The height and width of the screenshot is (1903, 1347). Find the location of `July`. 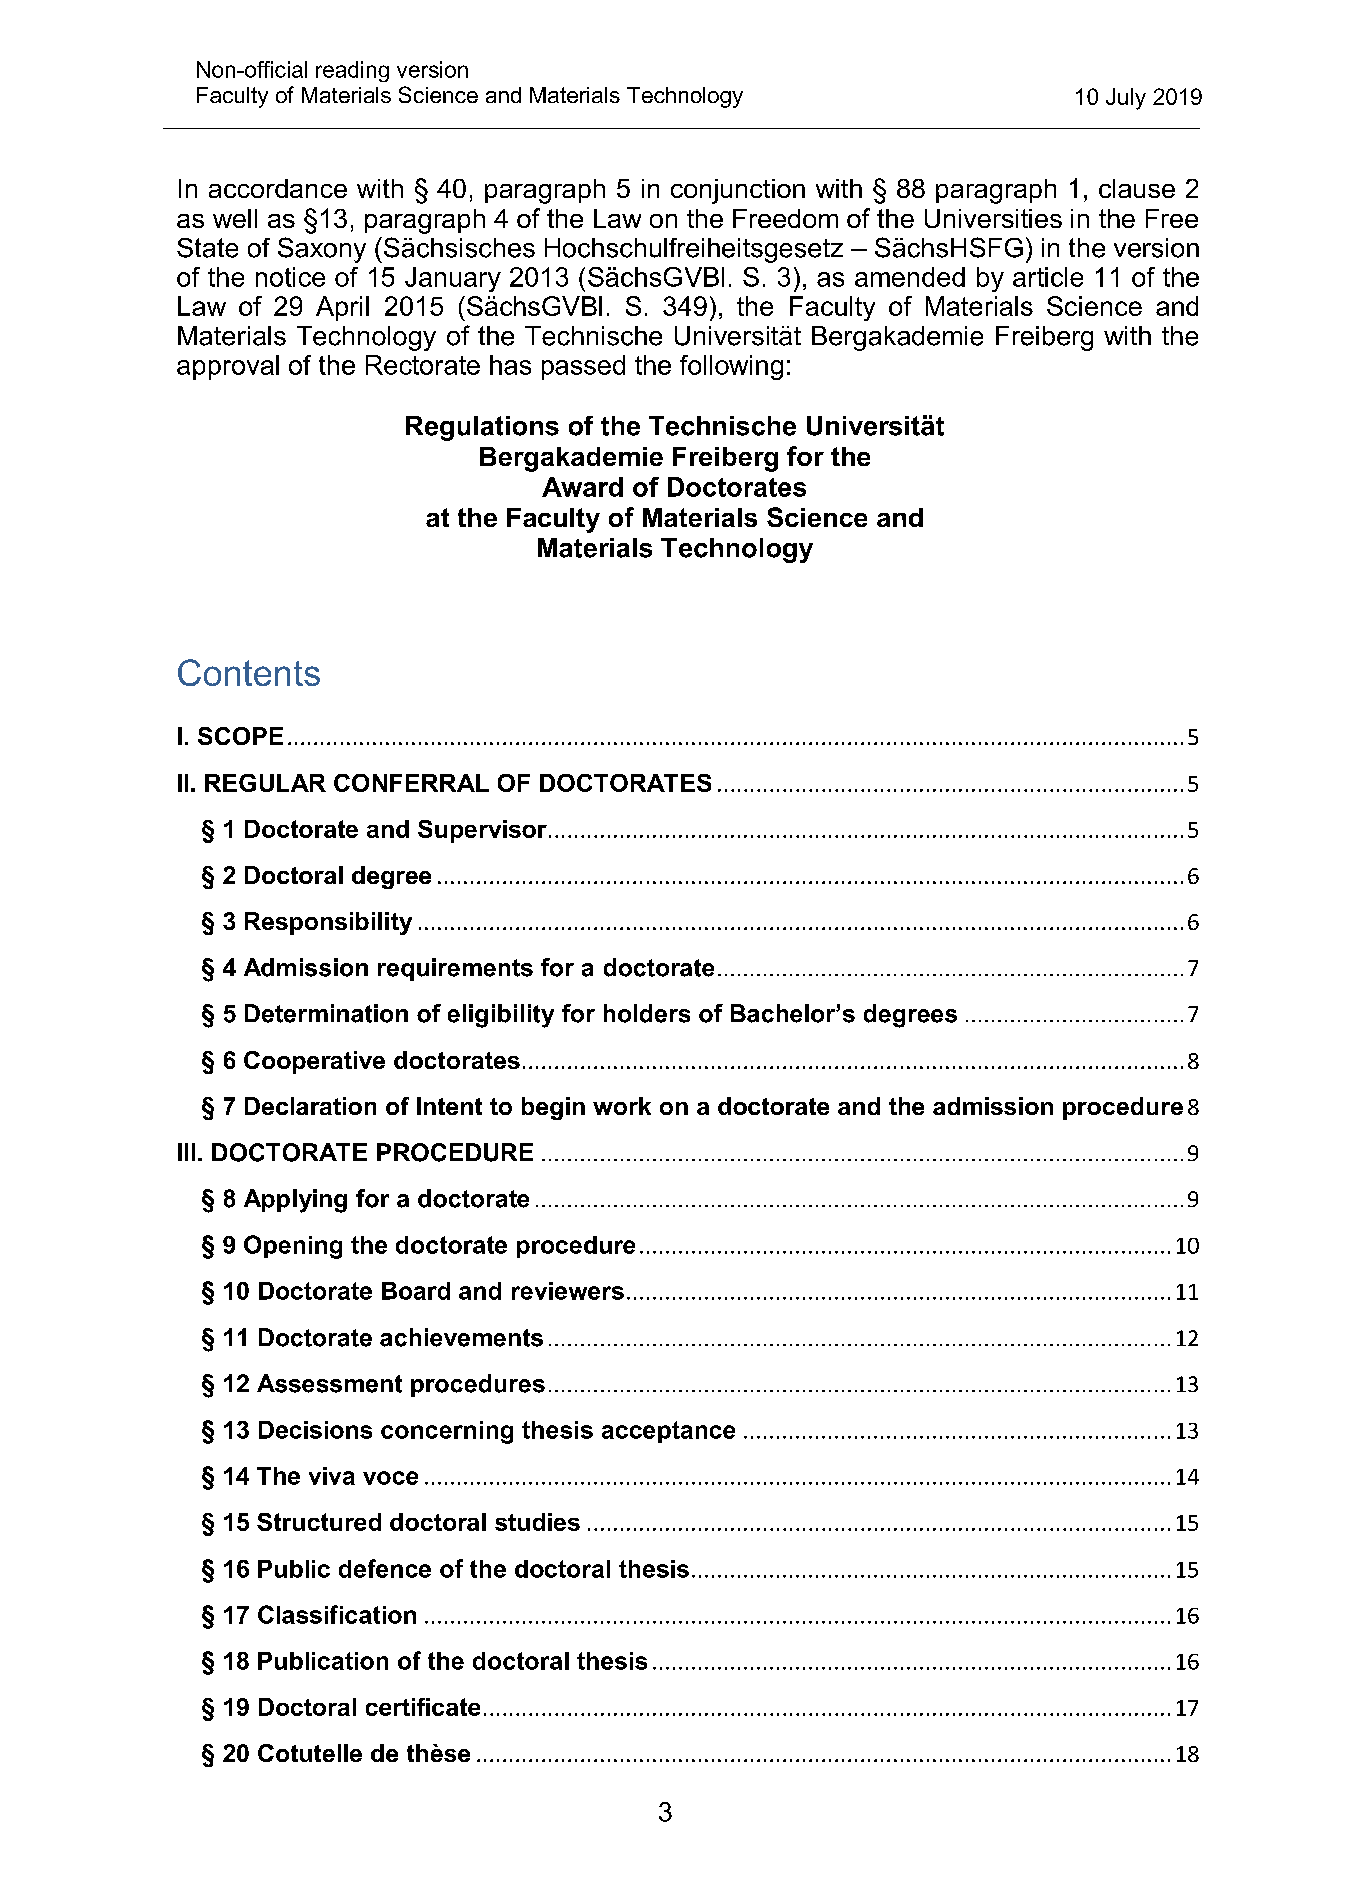

July is located at coordinates (1126, 99).
